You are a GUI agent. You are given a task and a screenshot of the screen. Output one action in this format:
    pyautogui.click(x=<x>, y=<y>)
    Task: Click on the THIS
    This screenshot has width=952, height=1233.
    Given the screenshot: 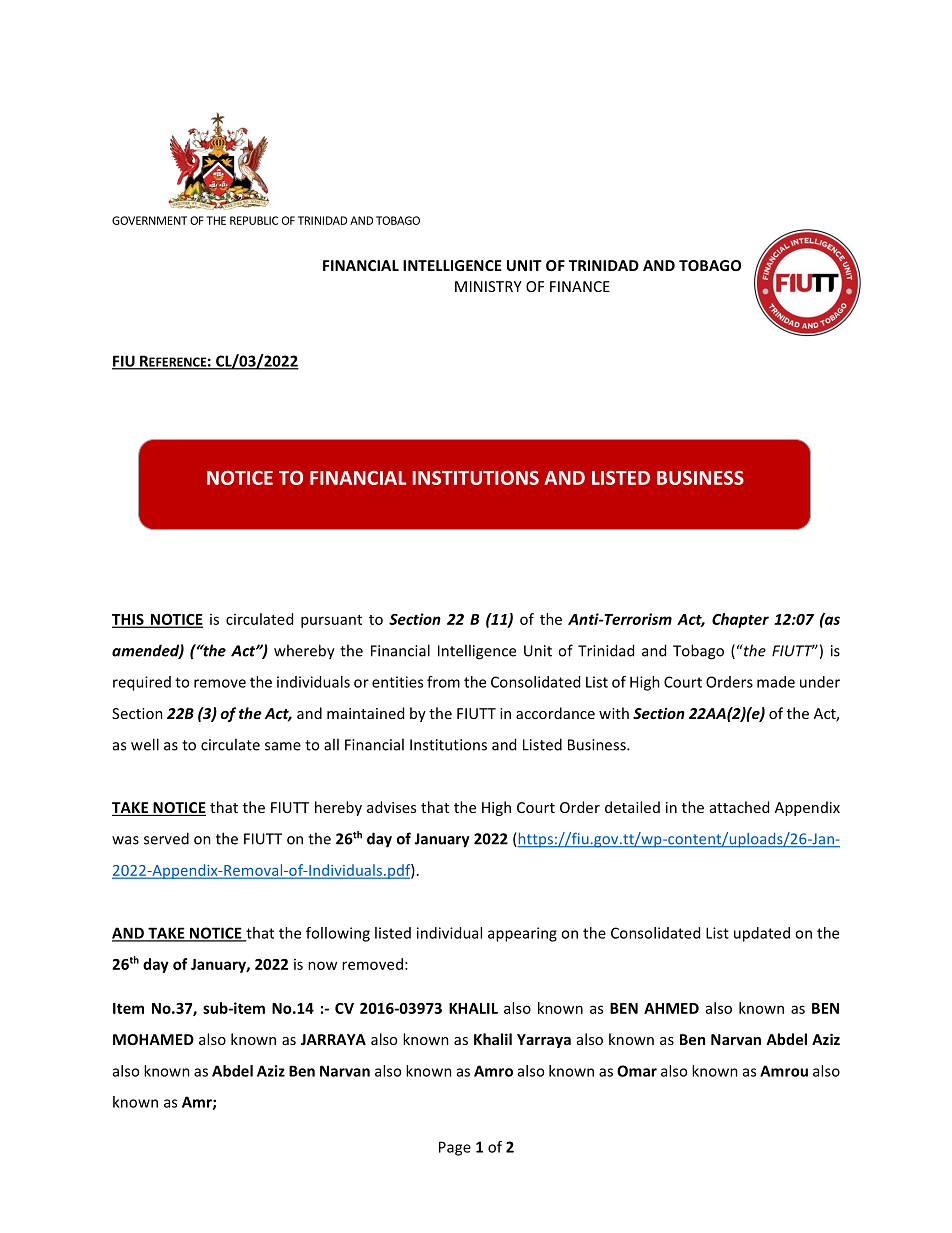 What is the action you would take?
    pyautogui.click(x=129, y=620)
